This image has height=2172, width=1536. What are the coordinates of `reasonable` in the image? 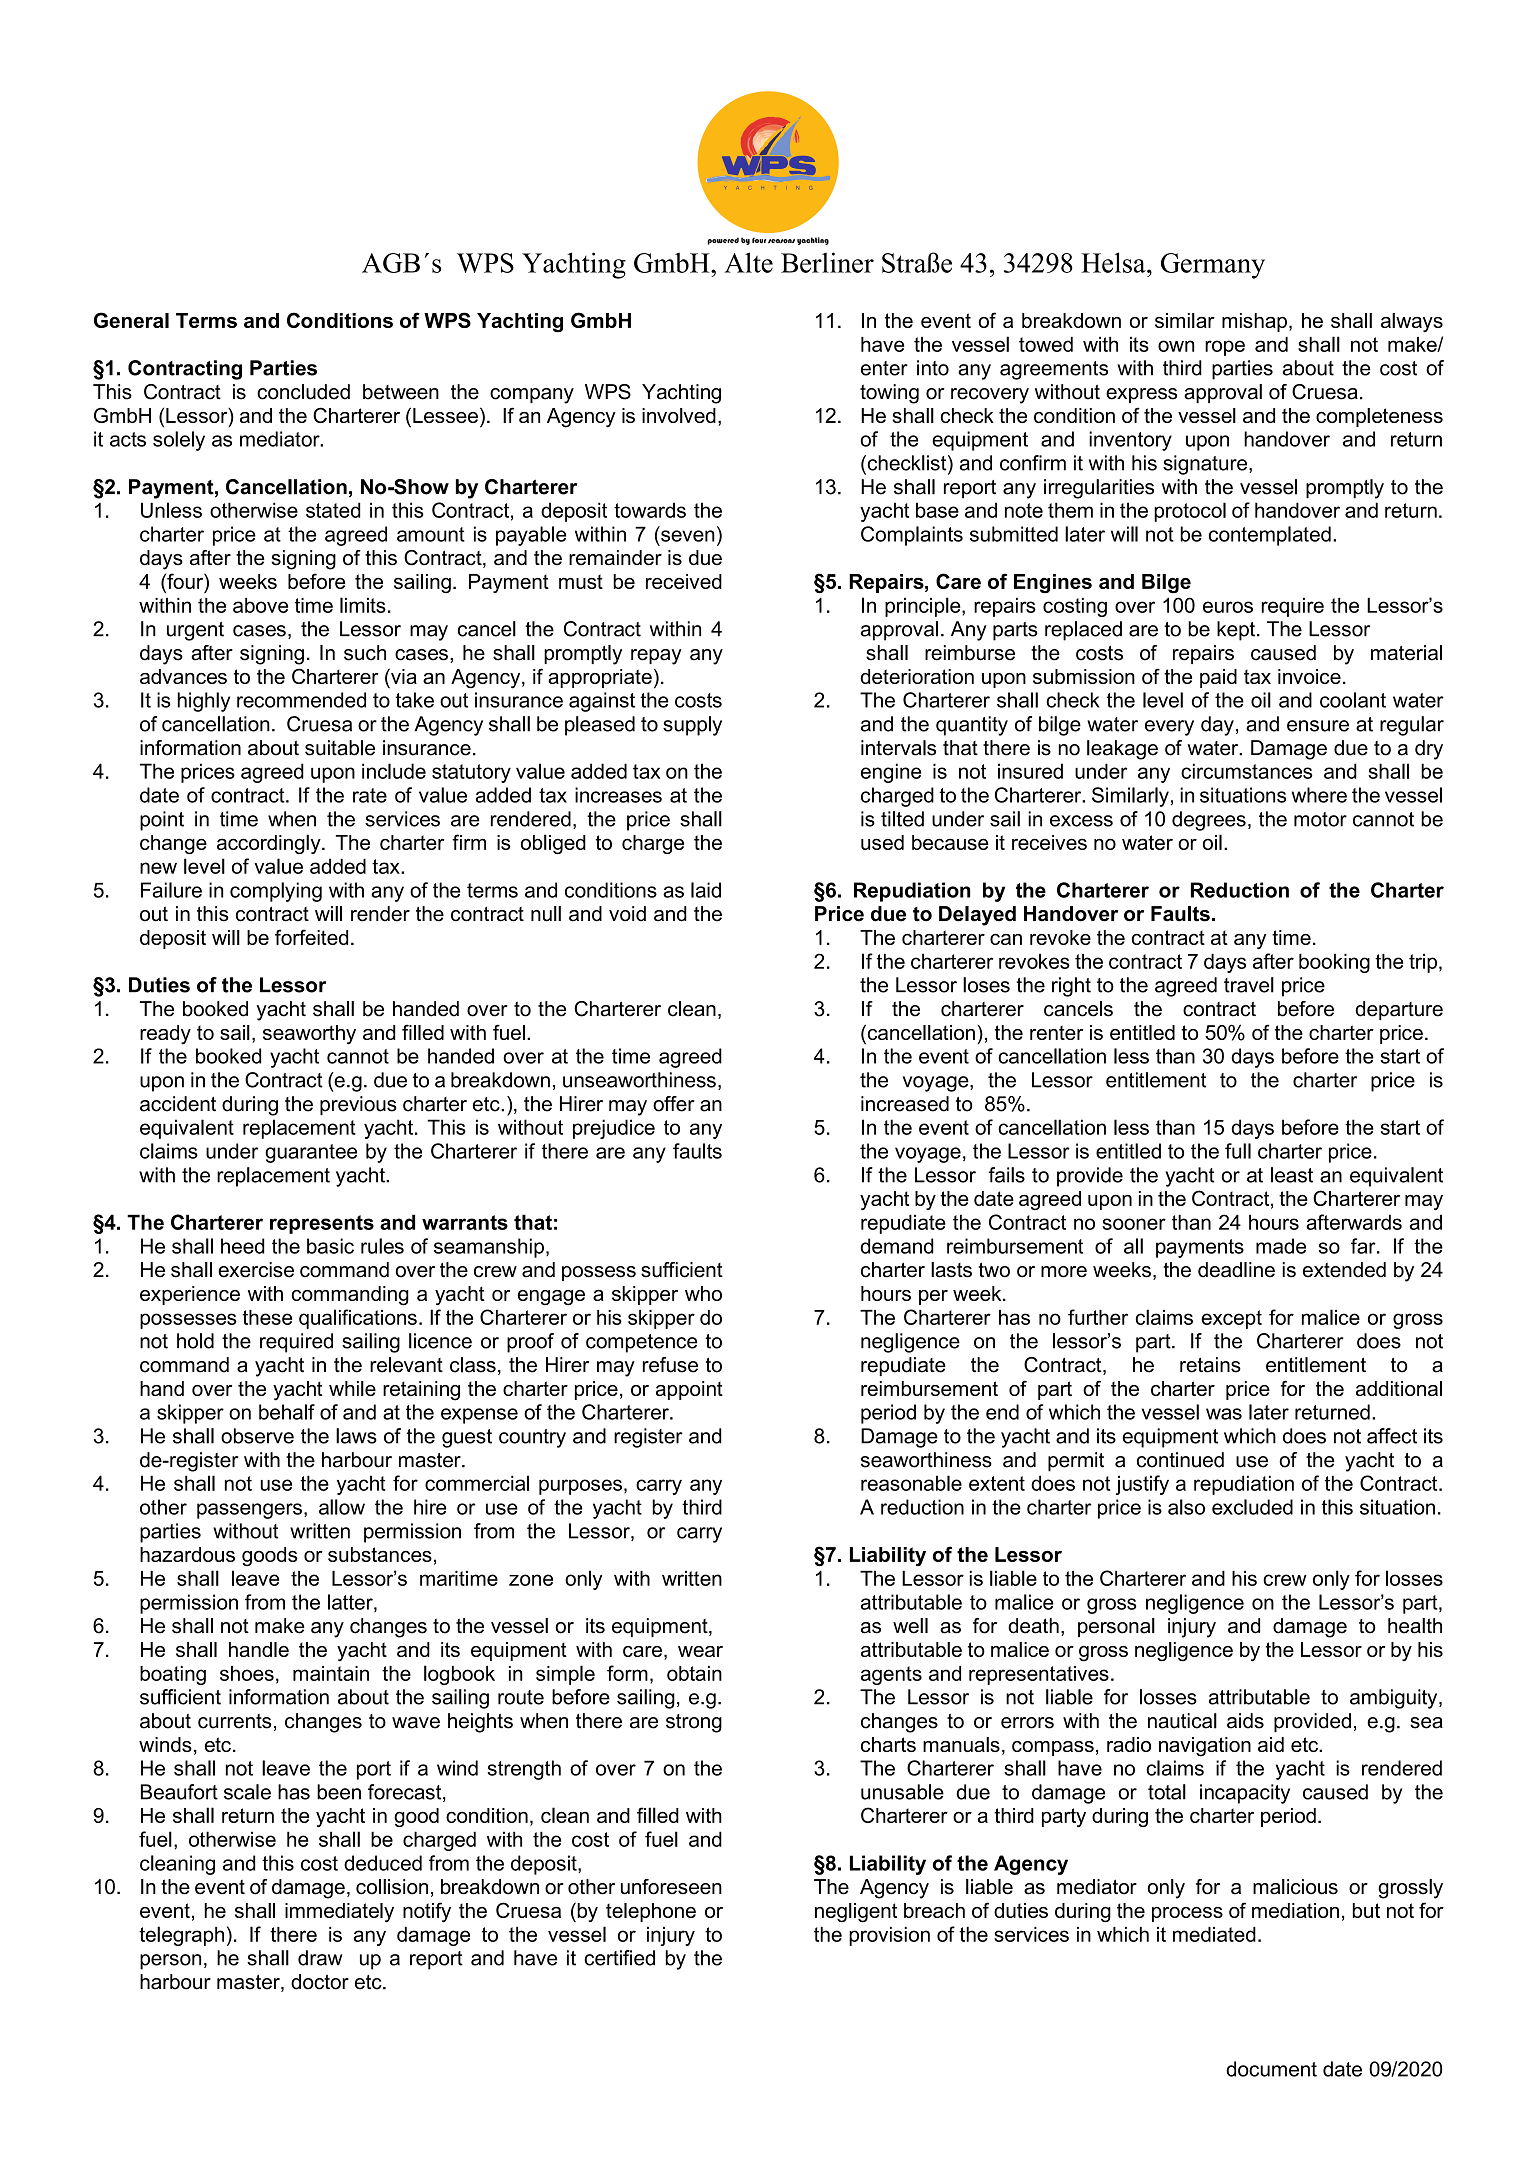 It's located at (911, 1483).
